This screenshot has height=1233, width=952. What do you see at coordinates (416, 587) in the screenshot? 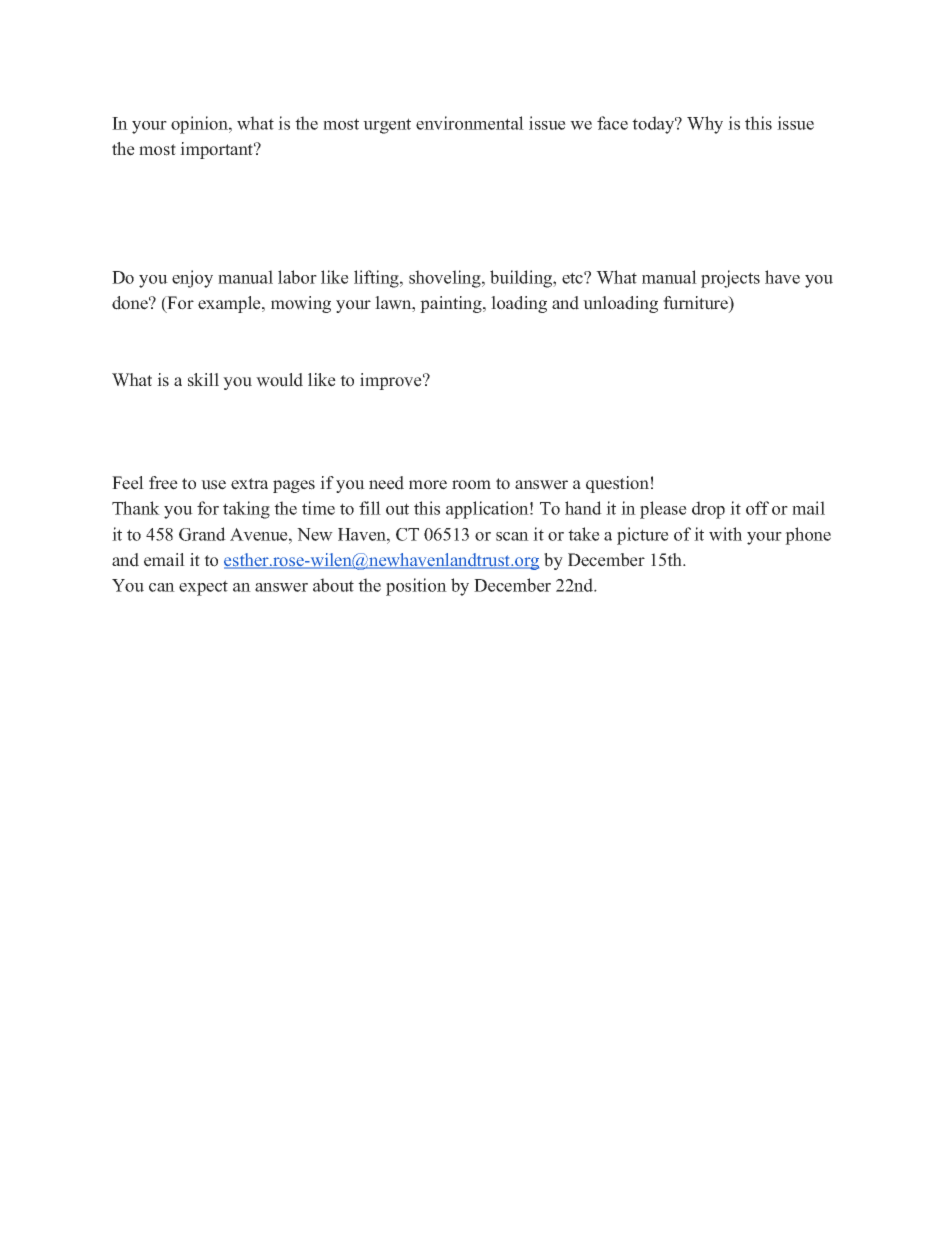
I see `position` at bounding box center [416, 587].
